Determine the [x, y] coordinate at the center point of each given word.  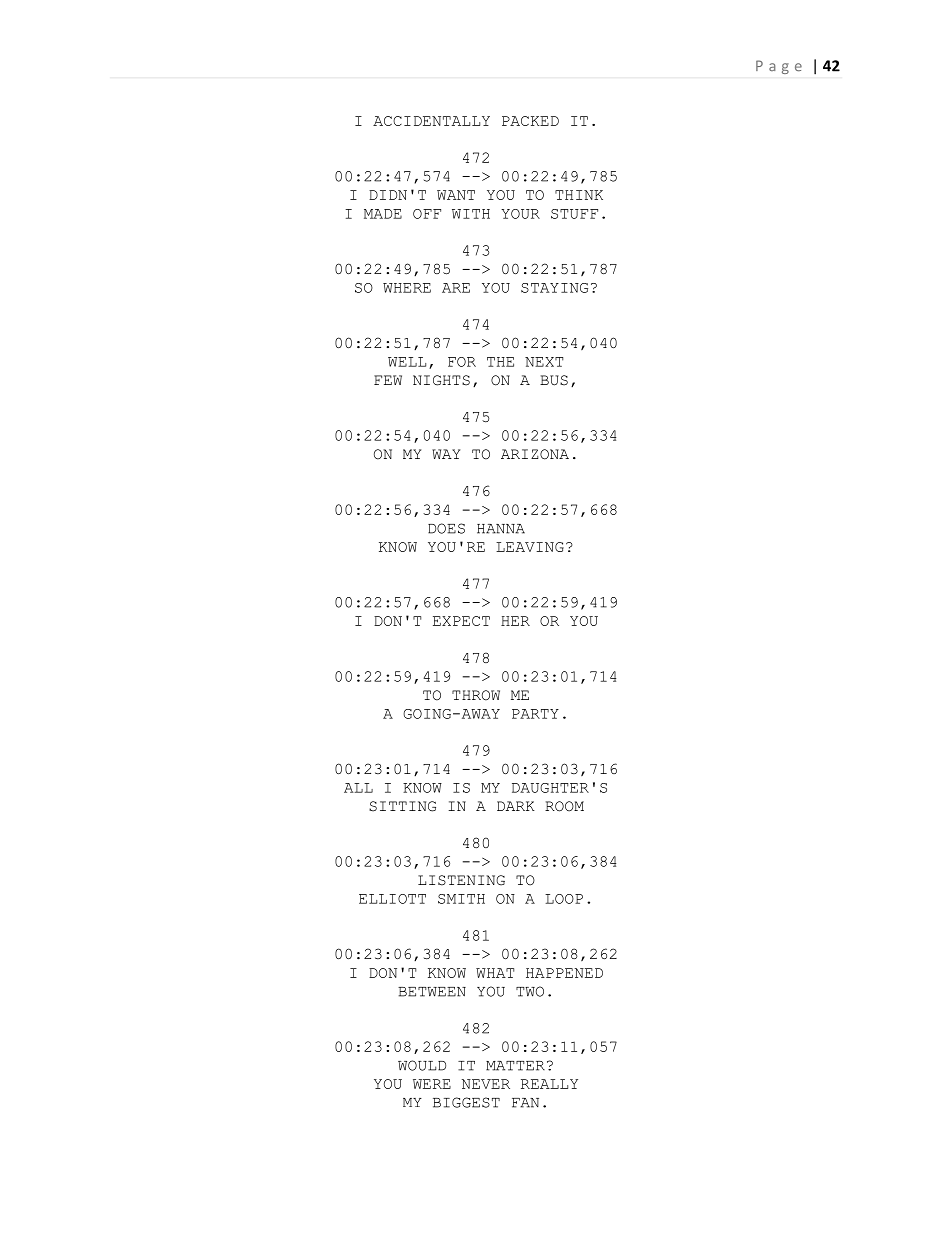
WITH [471, 214]
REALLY [549, 1084]
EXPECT [461, 621]
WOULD [422, 1065]
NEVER [486, 1084]
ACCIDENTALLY [431, 121]
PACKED [530, 121]
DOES [446, 528]
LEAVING [530, 547]
